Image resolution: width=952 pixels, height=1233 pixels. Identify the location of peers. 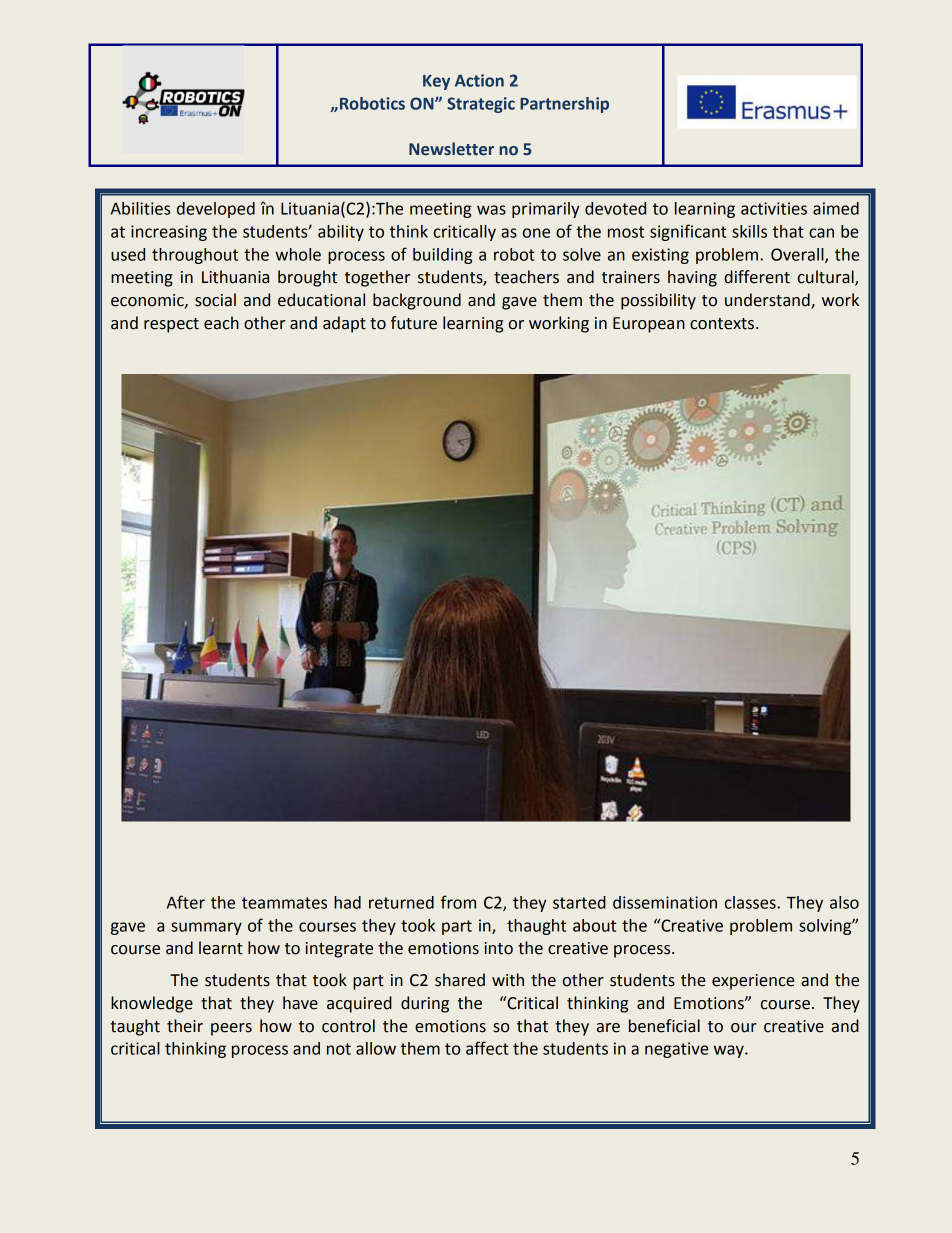
(231, 1029).
